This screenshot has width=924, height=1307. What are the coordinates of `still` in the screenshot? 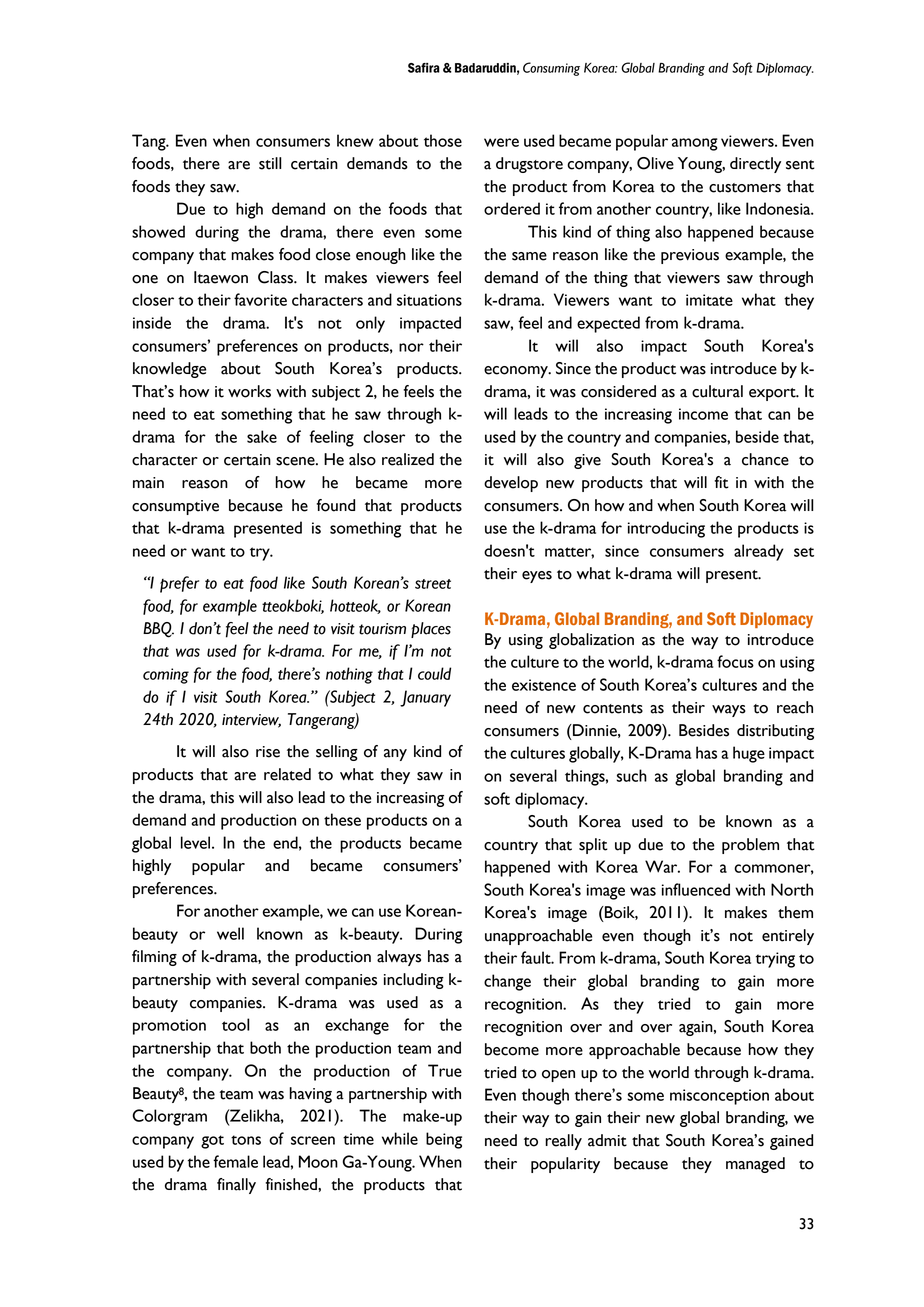 It's located at (270, 163).
